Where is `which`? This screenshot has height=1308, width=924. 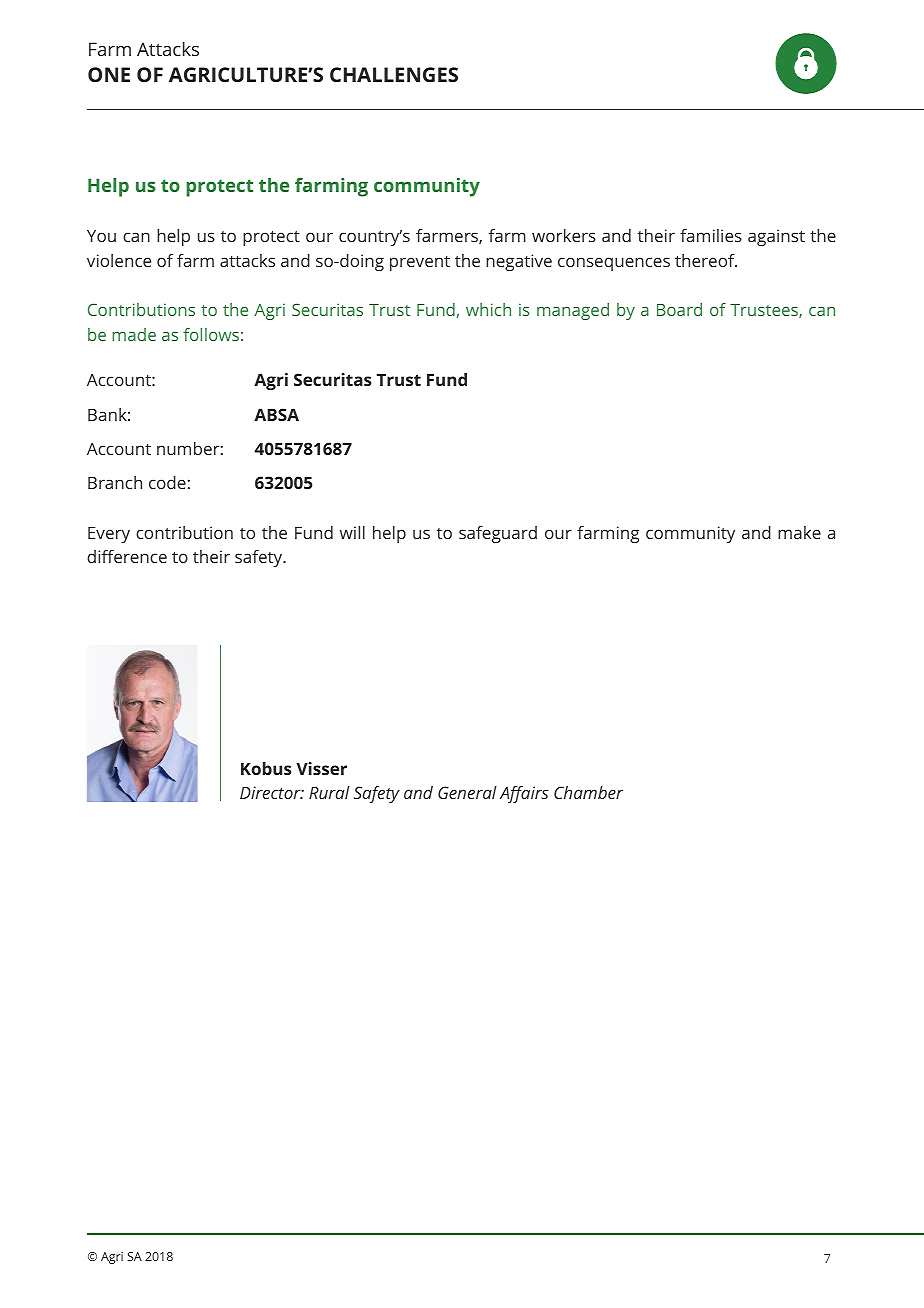 which is located at coordinates (488, 309).
